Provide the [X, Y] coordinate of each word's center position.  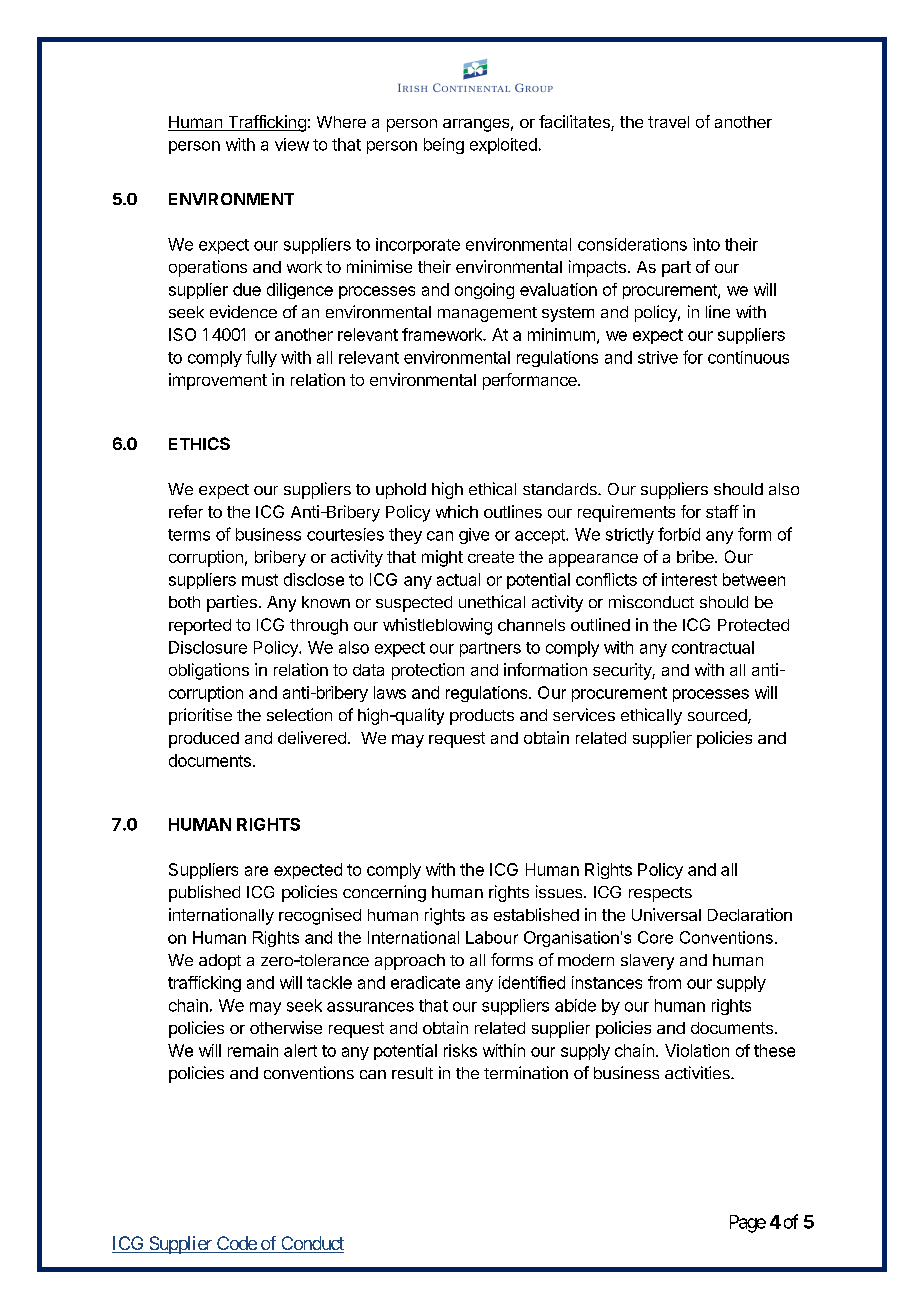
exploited [503, 146]
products [482, 717]
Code [236, 1244]
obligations [209, 671]
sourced [718, 716]
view [292, 144]
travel [668, 122]
